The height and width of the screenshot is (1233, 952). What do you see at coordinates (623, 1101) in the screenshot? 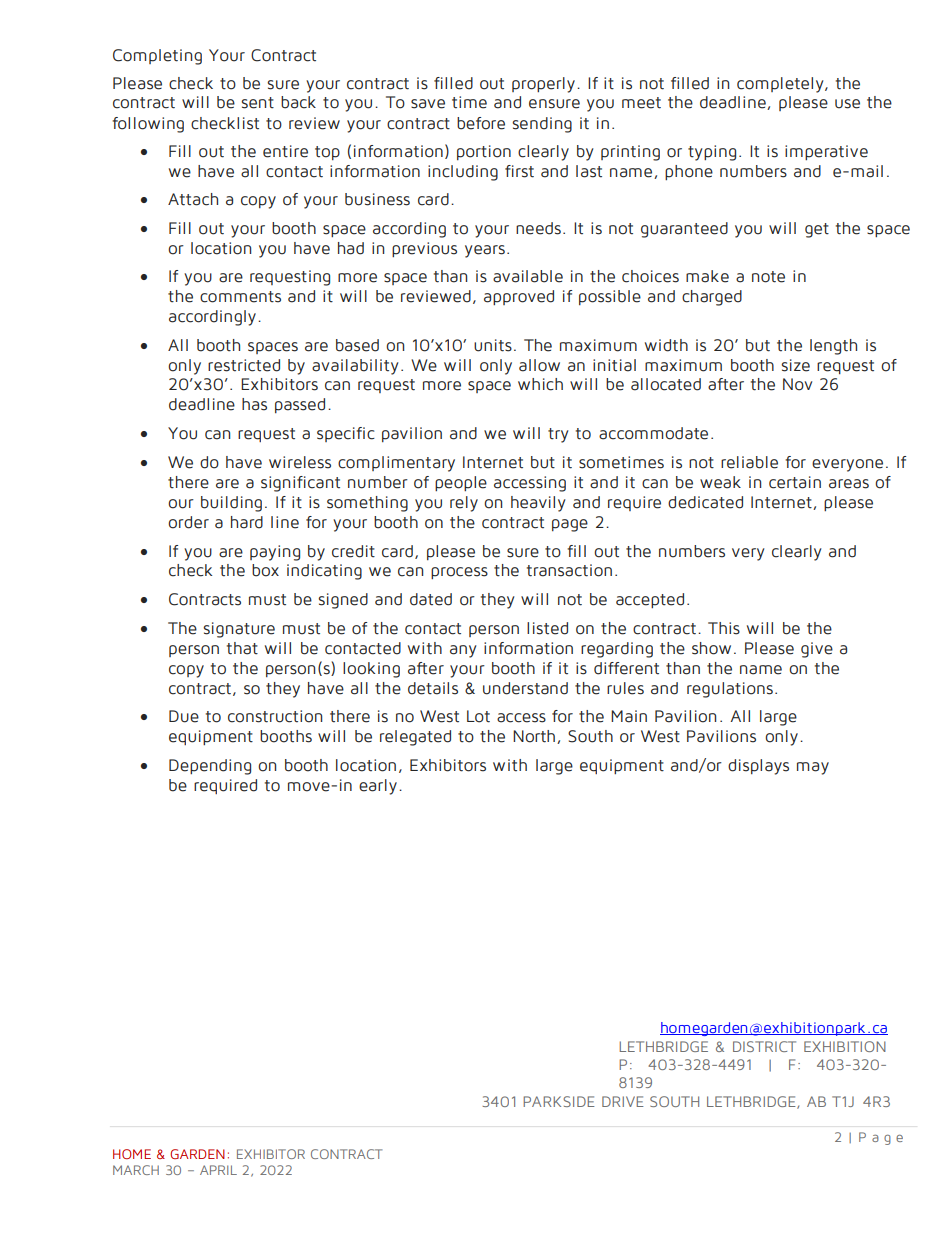
I see `DRIVE` at bounding box center [623, 1101].
